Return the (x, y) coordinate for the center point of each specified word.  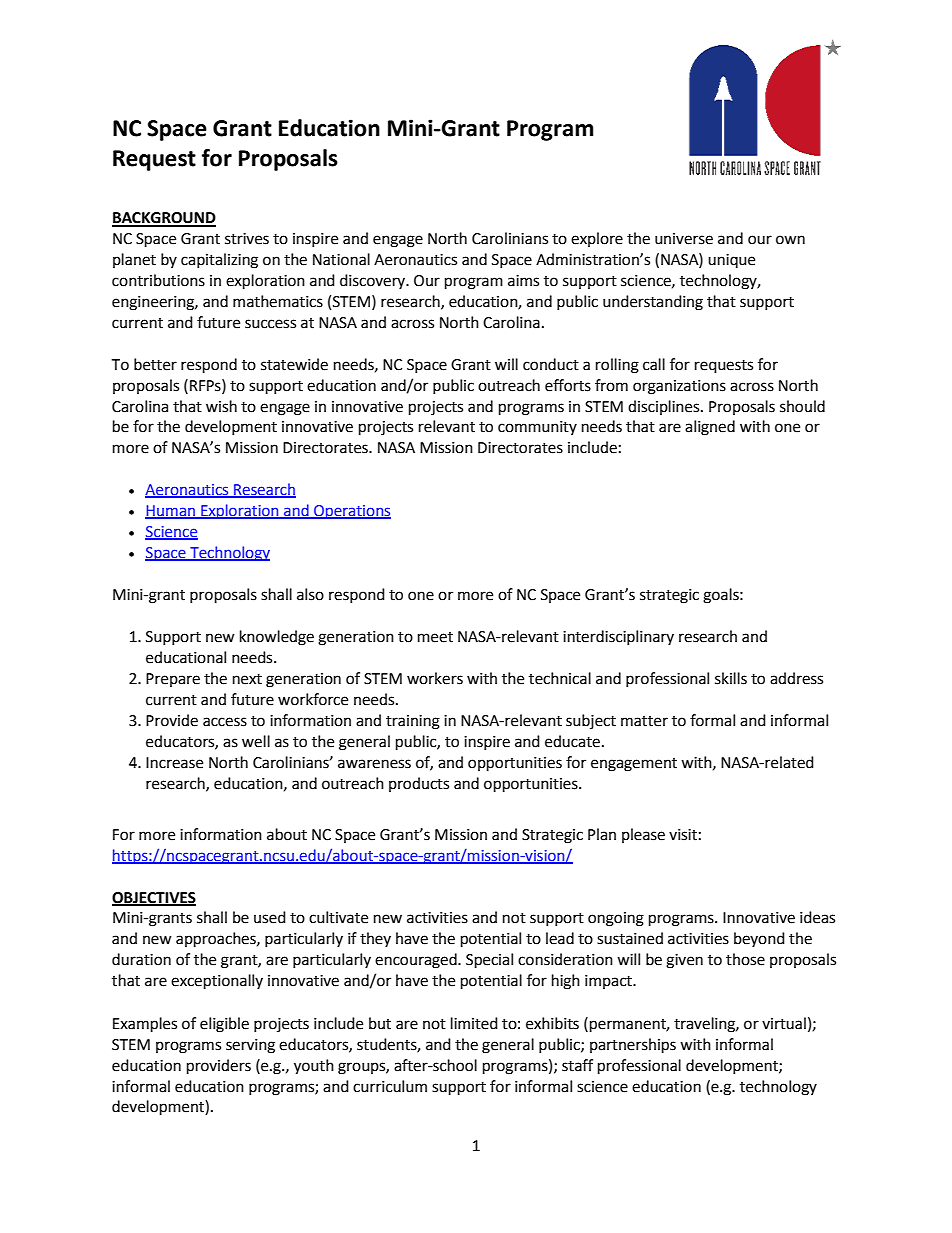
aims (523, 281)
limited (474, 1023)
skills (731, 678)
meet (435, 637)
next (247, 679)
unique (731, 261)
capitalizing (219, 261)
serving (250, 1046)
